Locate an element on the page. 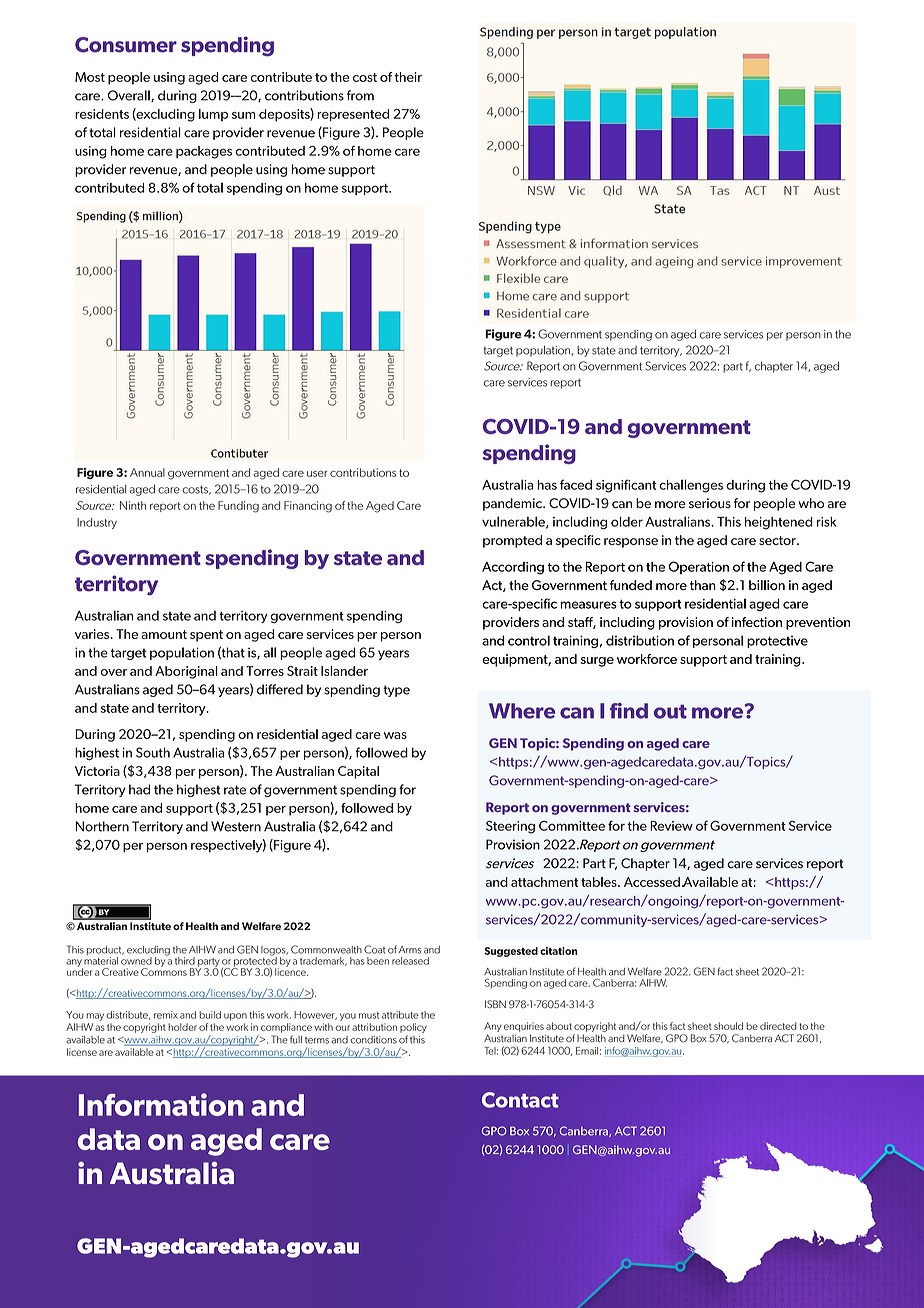 The width and height of the document is (924, 1308). their is located at coordinates (408, 77).
